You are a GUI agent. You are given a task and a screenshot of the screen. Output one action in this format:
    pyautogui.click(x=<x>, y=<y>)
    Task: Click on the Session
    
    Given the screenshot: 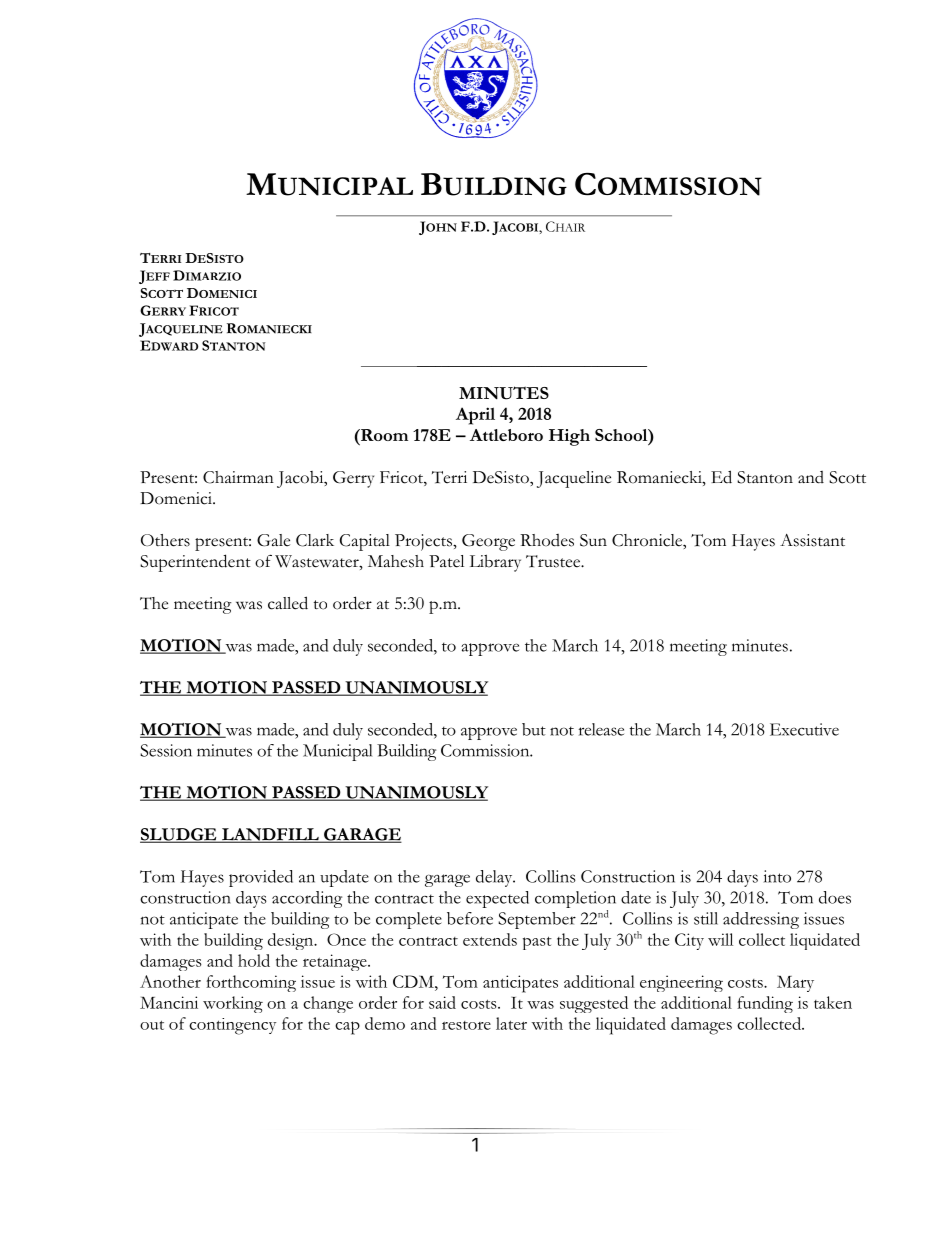 What is the action you would take?
    pyautogui.click(x=166, y=750)
